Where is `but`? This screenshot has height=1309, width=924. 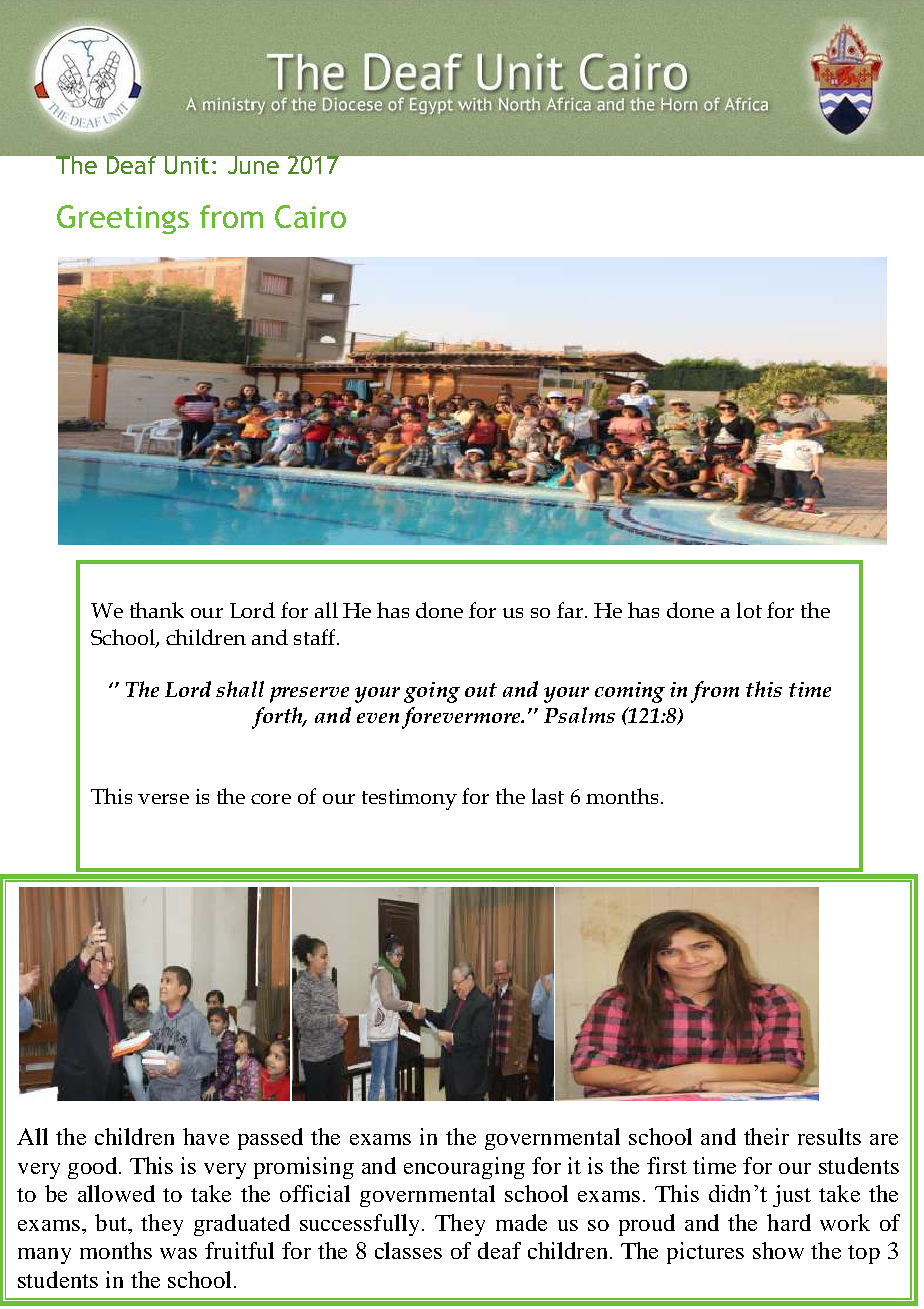
but is located at coordinates (112, 1224).
